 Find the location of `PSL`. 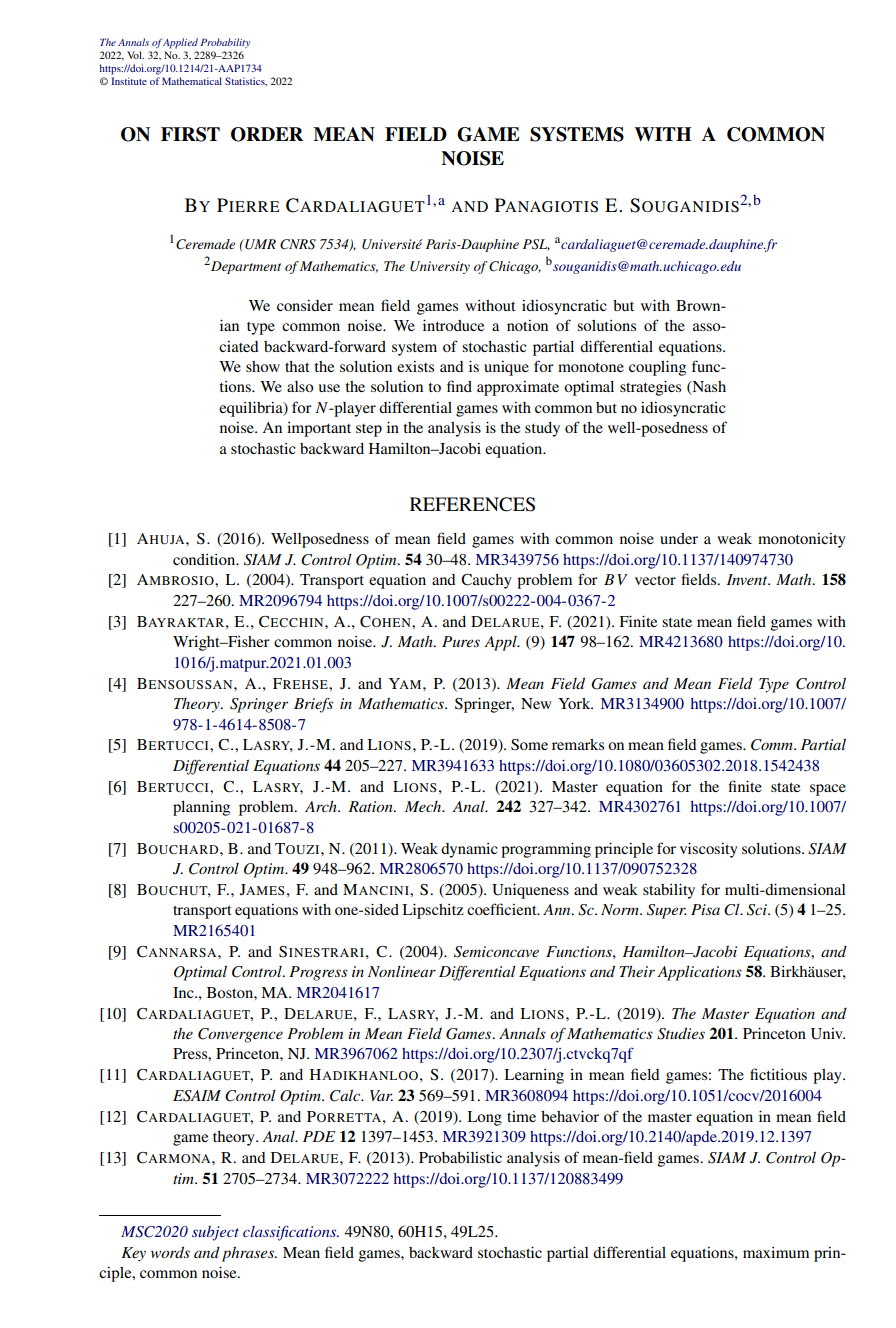

PSL is located at coordinates (536, 245).
